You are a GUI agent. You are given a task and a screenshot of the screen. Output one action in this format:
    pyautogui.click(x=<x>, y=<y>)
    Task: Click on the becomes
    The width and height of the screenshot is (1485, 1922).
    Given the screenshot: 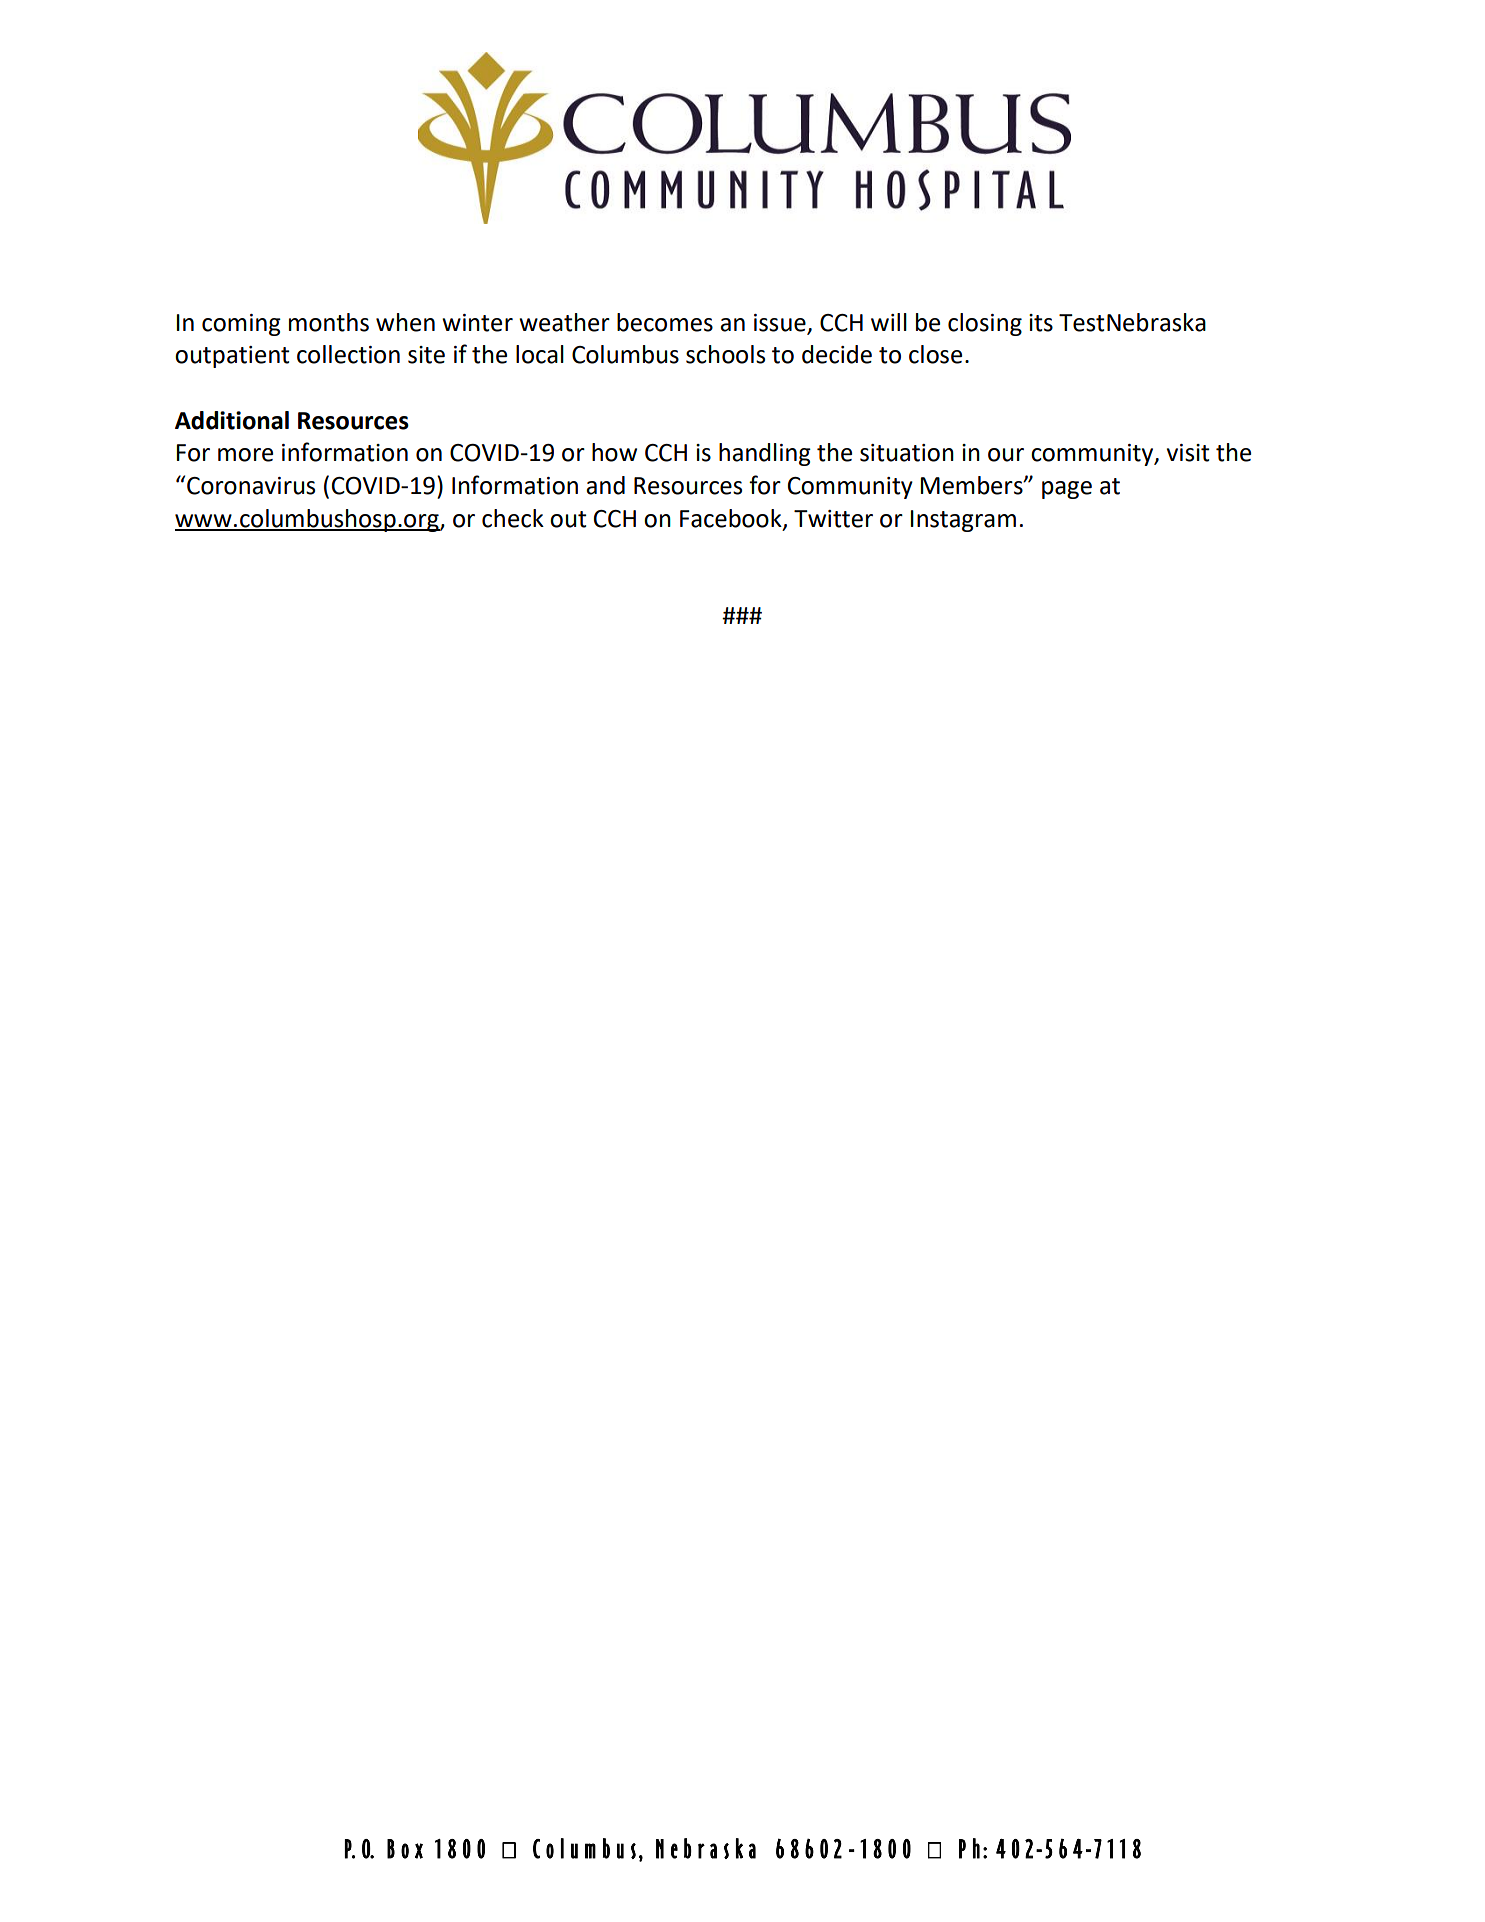 What is the action you would take?
    pyautogui.click(x=665, y=322)
